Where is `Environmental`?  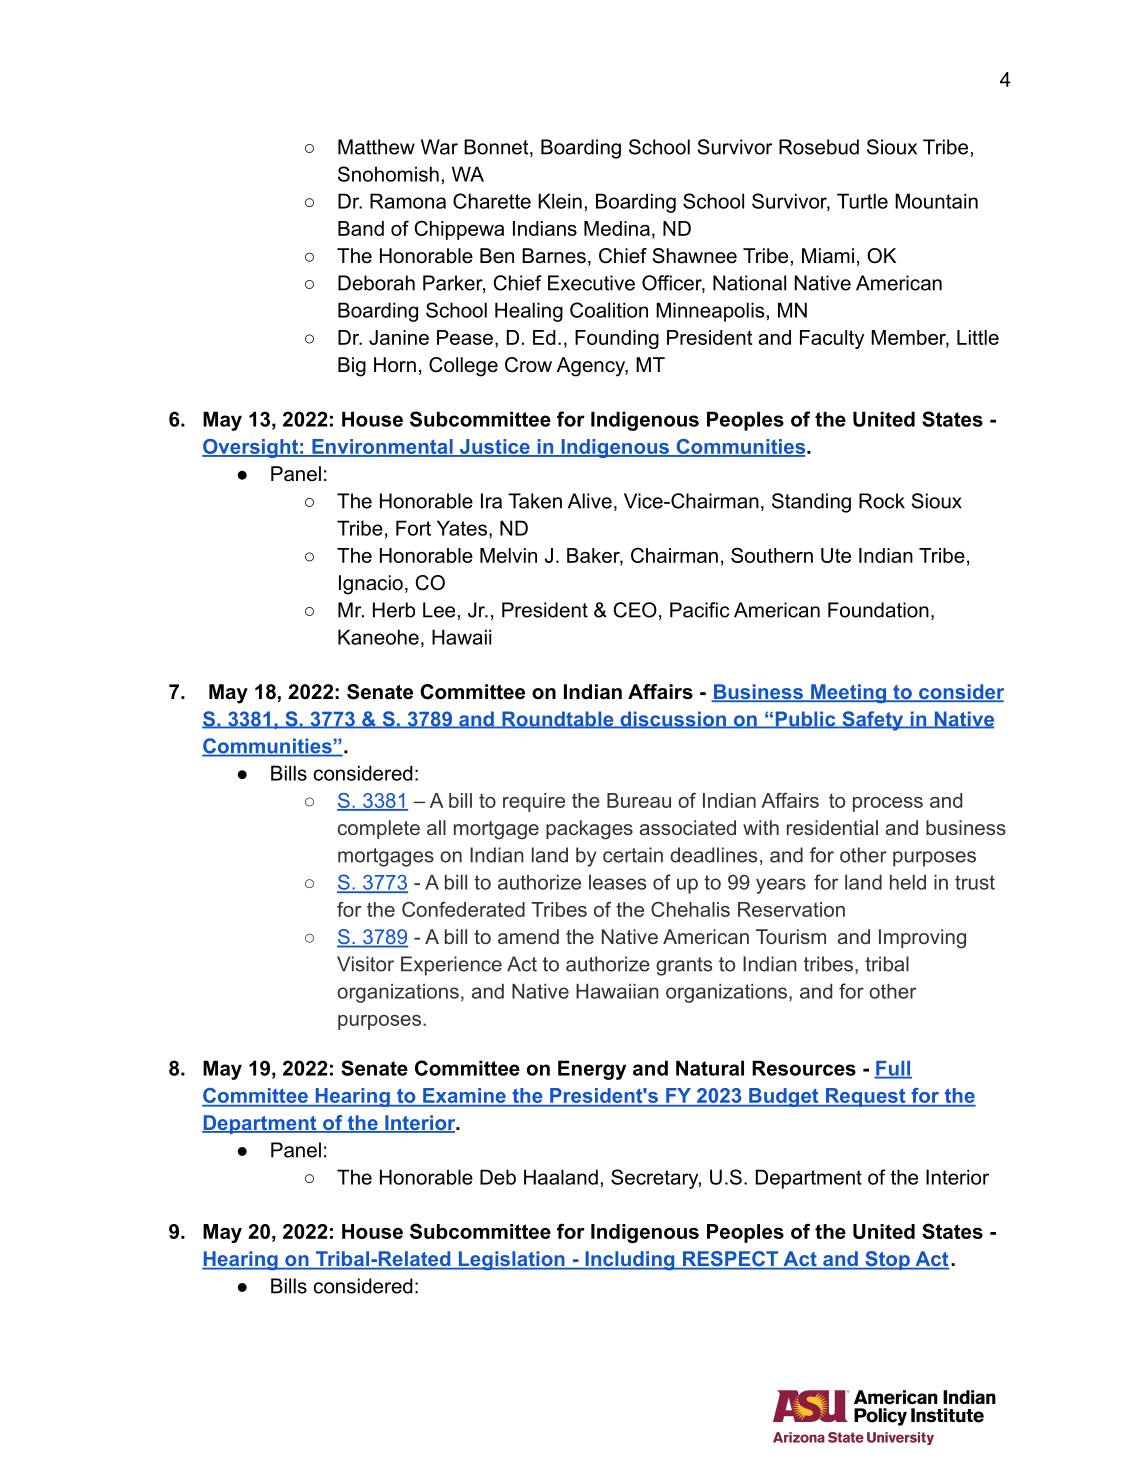 Environmental is located at coordinates (382, 447).
